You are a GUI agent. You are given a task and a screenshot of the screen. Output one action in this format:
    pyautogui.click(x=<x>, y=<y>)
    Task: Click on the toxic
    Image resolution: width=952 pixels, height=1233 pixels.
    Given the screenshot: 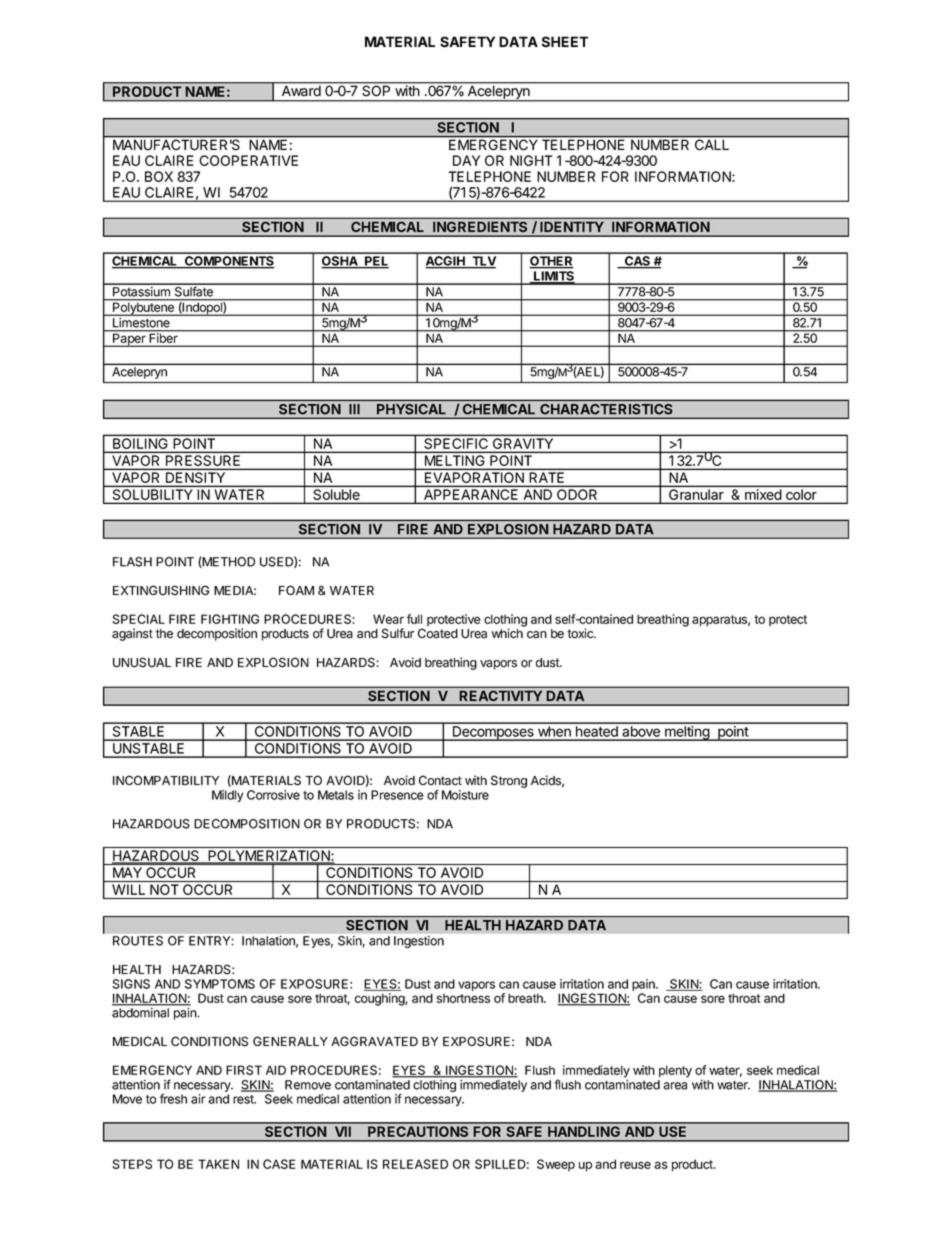 What is the action you would take?
    pyautogui.click(x=581, y=633)
